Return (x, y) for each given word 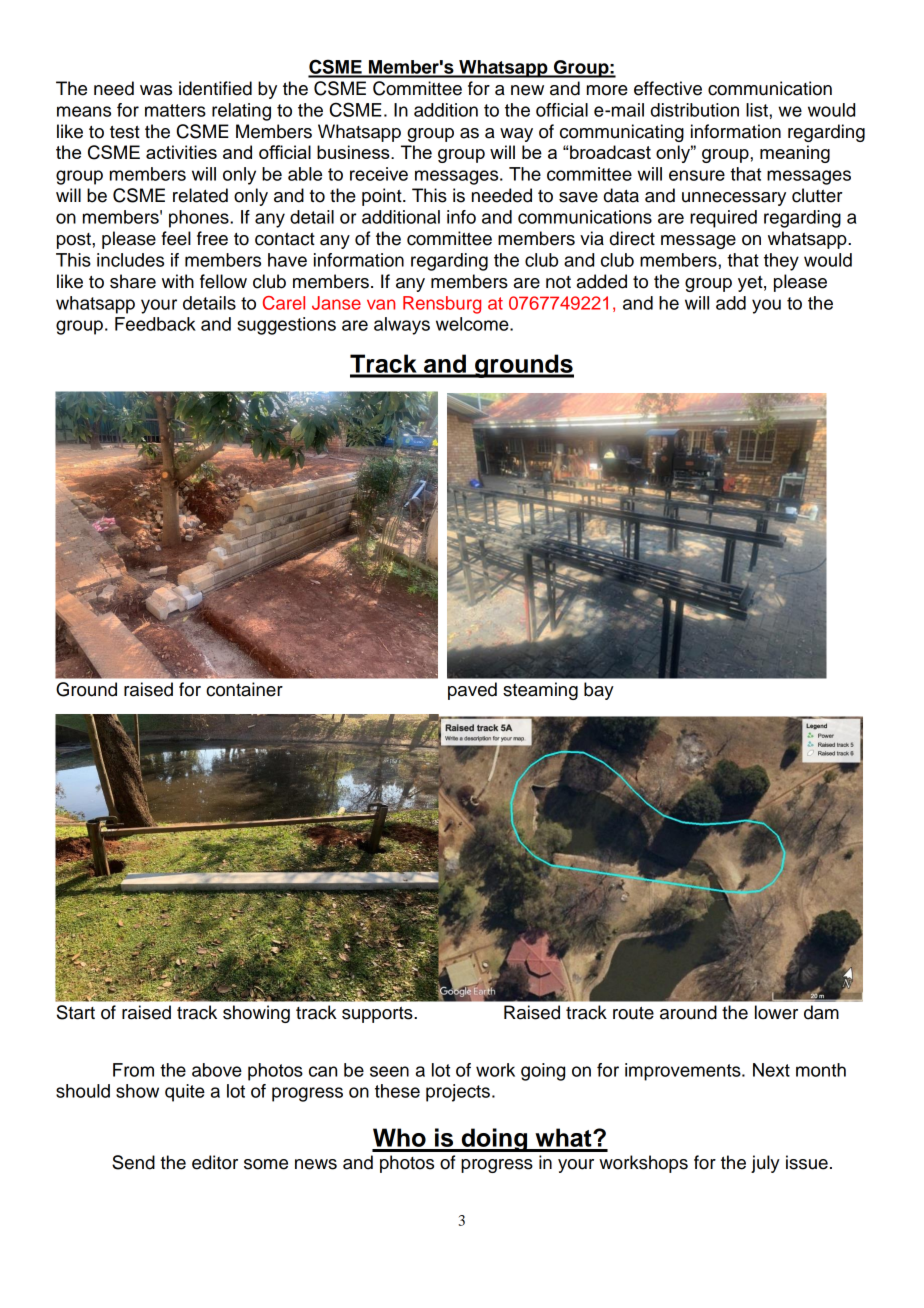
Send (133, 1162)
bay (599, 691)
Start (76, 1012)
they (781, 262)
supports (378, 1015)
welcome (473, 324)
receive (379, 174)
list (758, 110)
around (688, 1012)
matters (175, 110)
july (765, 1164)
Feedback (155, 324)
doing (494, 1140)
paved (472, 691)
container (244, 689)
